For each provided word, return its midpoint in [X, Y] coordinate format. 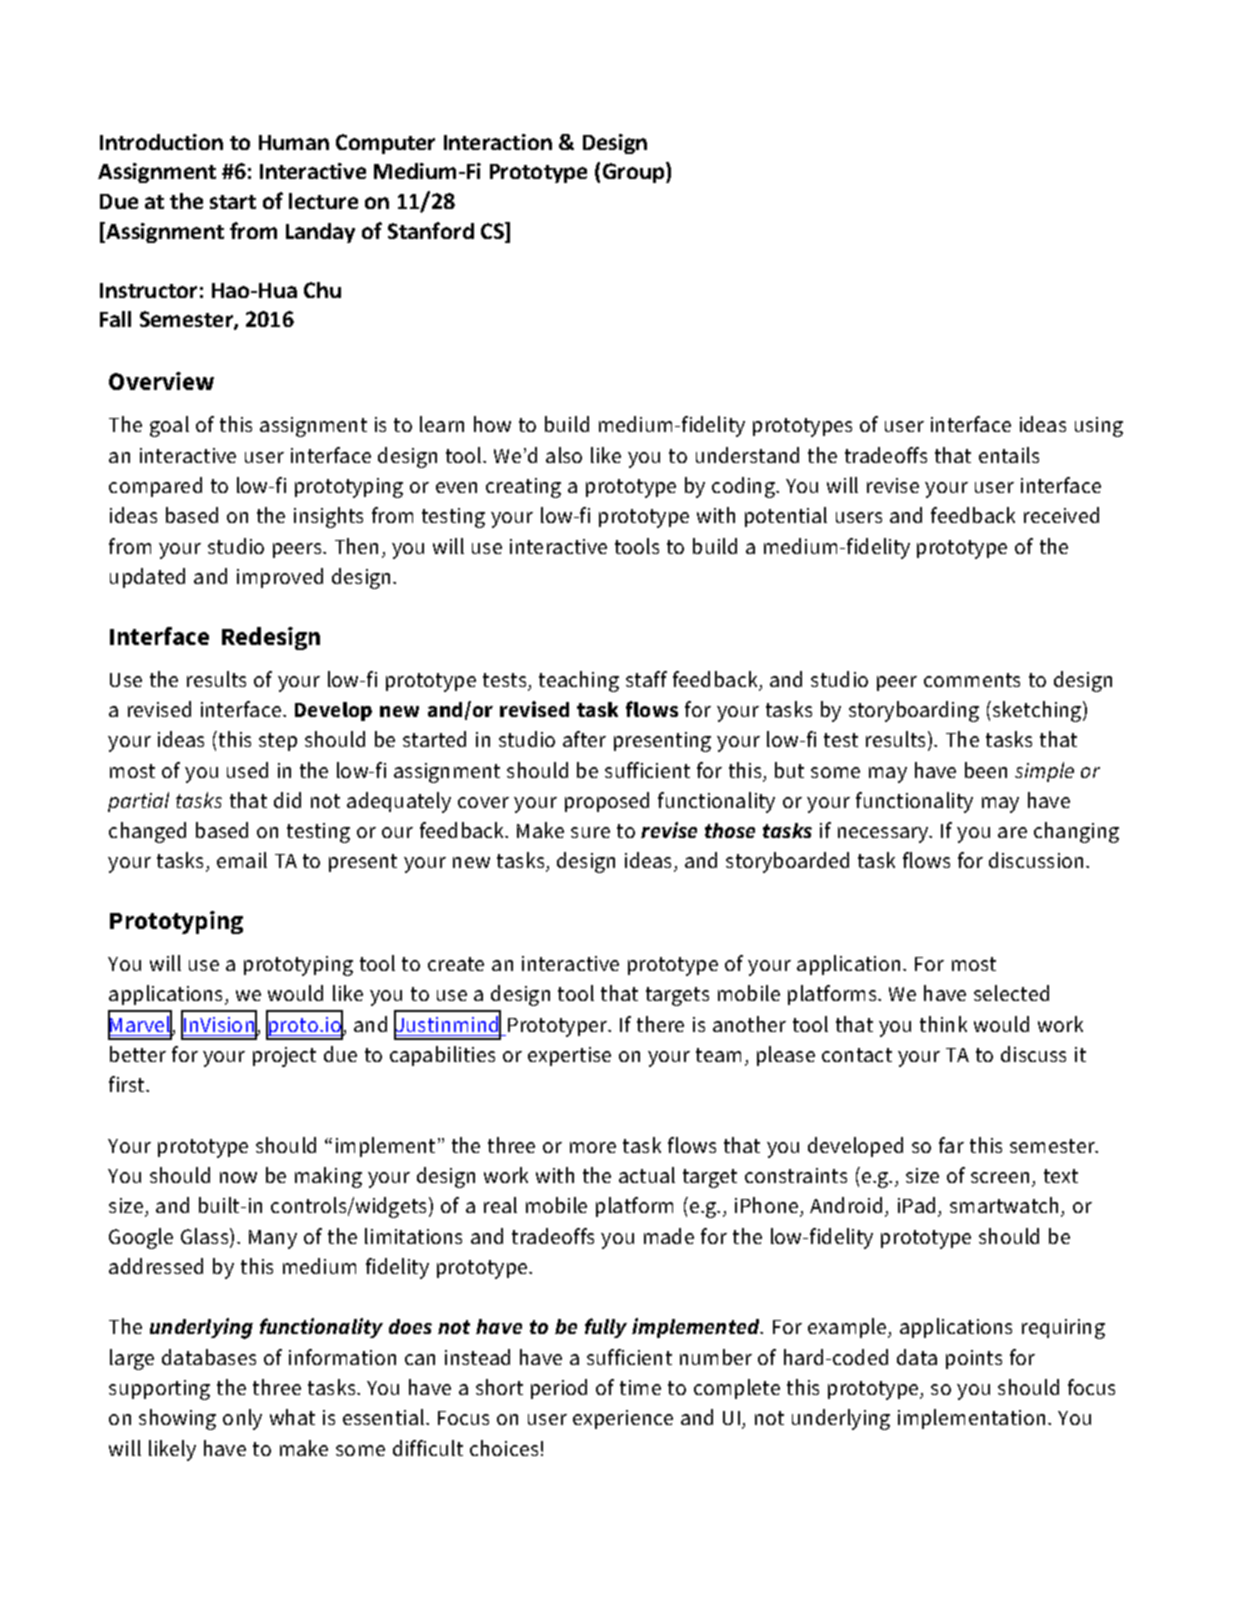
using [1099, 427]
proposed [607, 802]
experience [623, 1419]
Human [294, 142]
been [986, 770]
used [247, 770]
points [974, 1359]
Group [635, 172]
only [242, 1419]
